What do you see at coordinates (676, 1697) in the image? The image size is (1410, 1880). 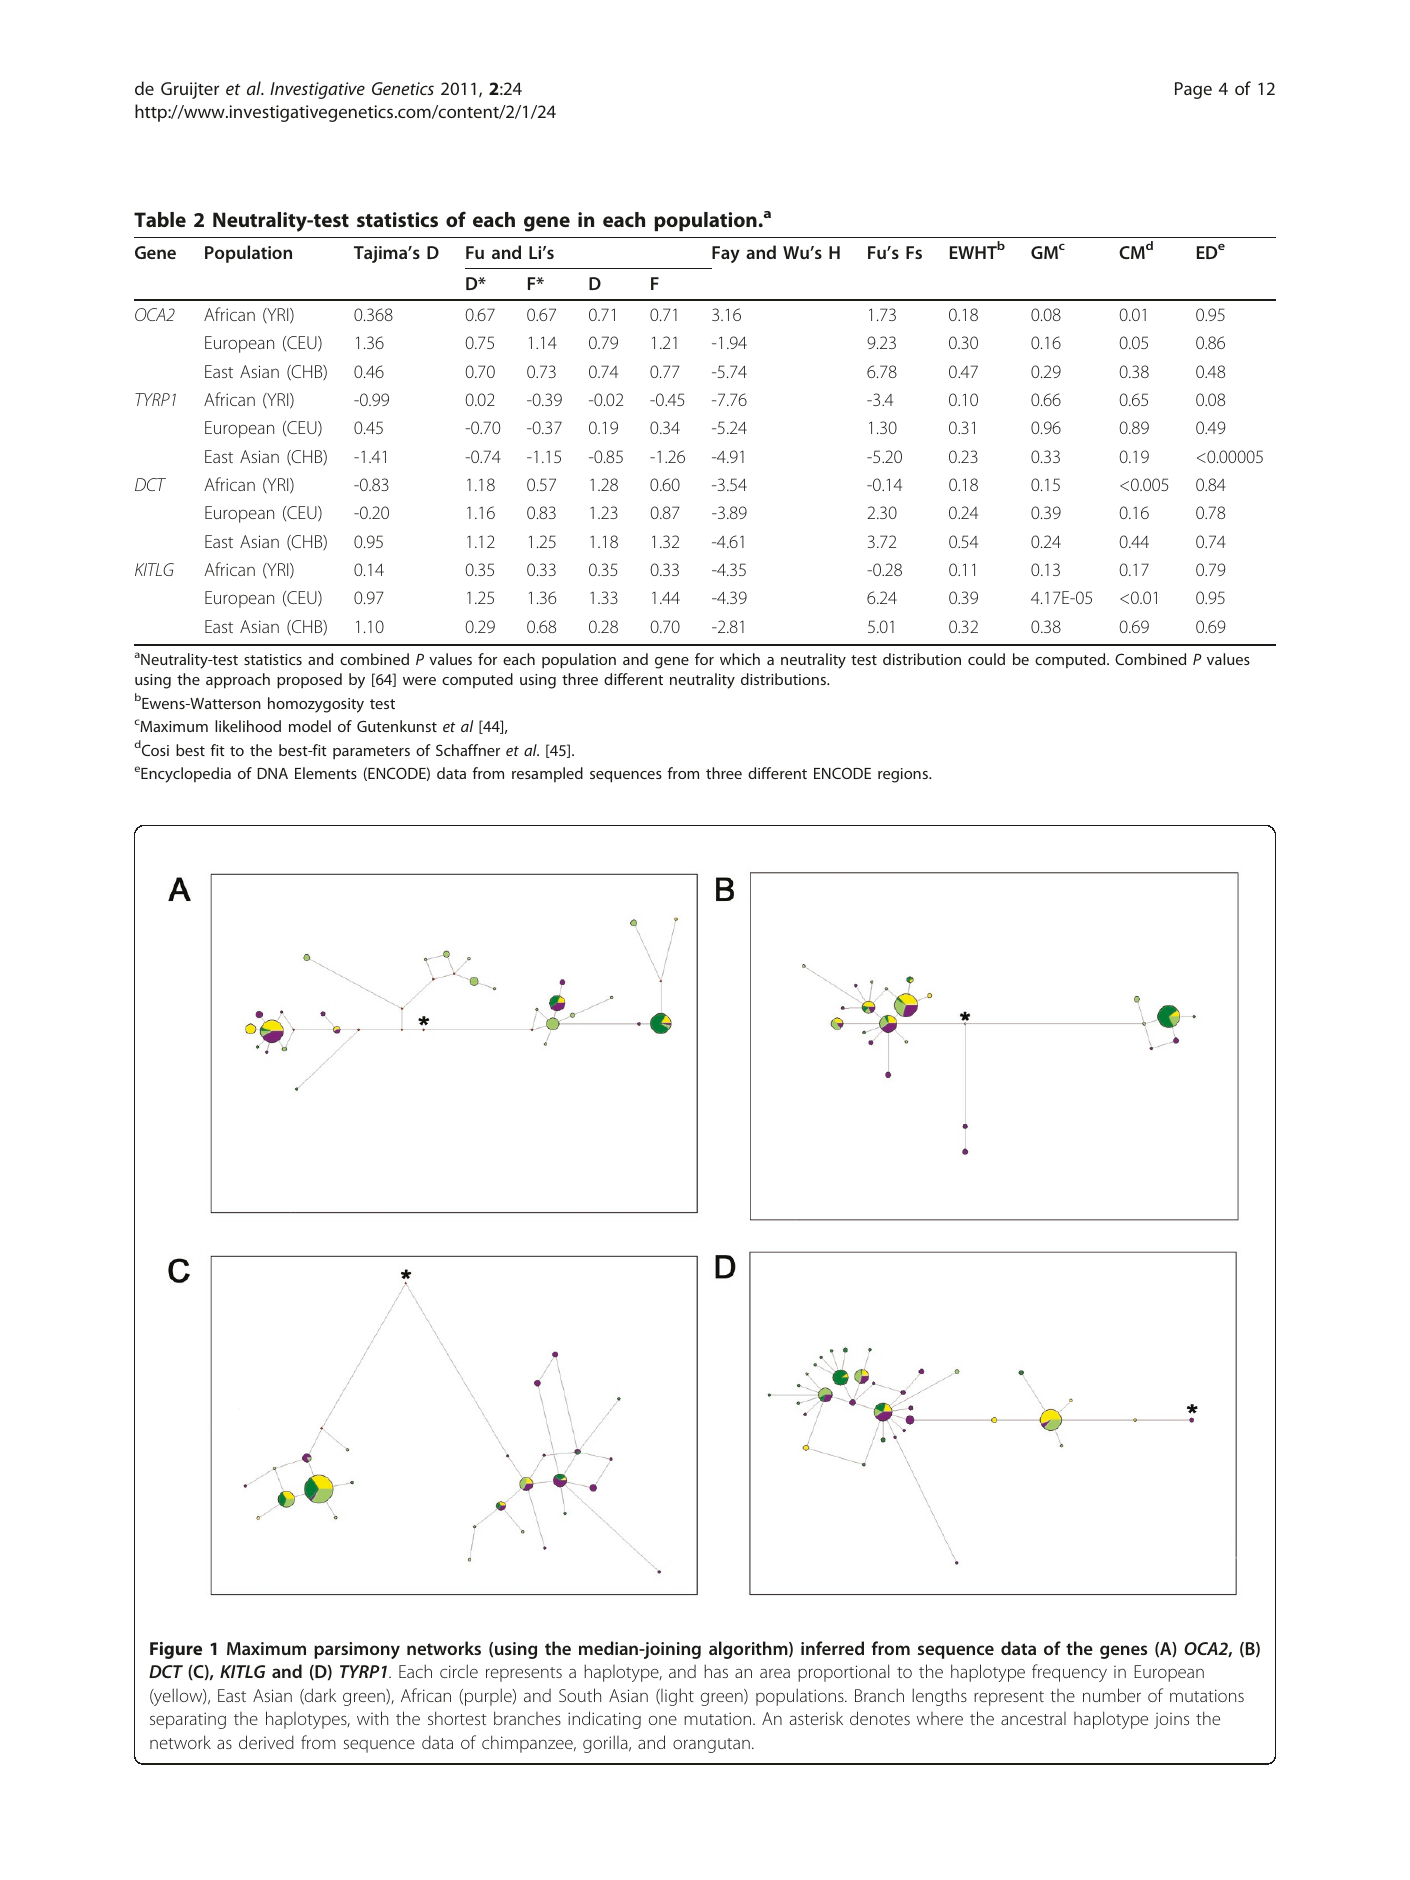 I see `light` at bounding box center [676, 1697].
